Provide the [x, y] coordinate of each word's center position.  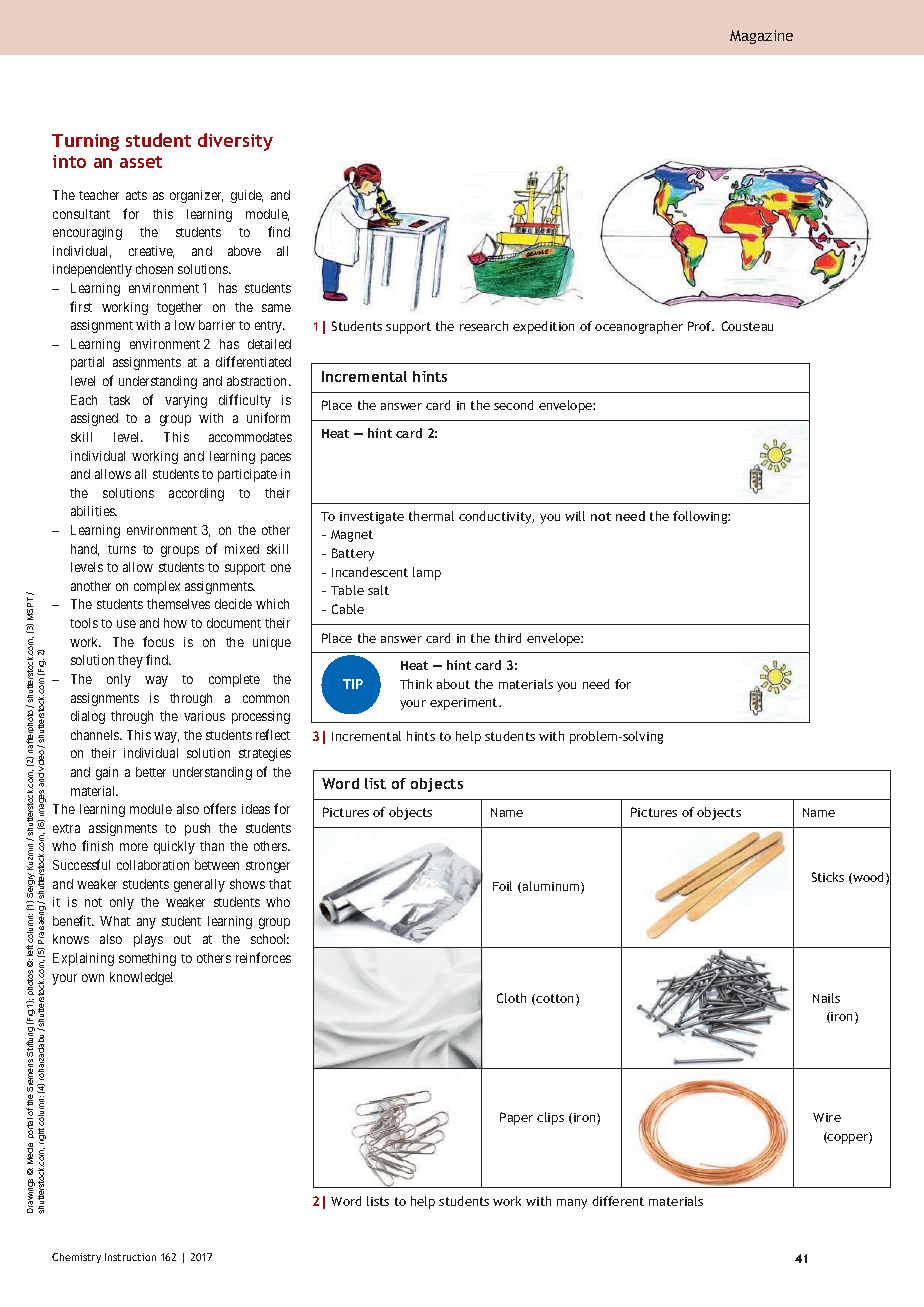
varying [186, 401]
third [508, 638]
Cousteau [747, 326]
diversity [235, 142]
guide [247, 196]
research [484, 326]
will [575, 516]
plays [148, 940]
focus [158, 641]
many [572, 1204]
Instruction [130, 1257]
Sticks [828, 877]
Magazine [761, 37]
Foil [502, 886]
